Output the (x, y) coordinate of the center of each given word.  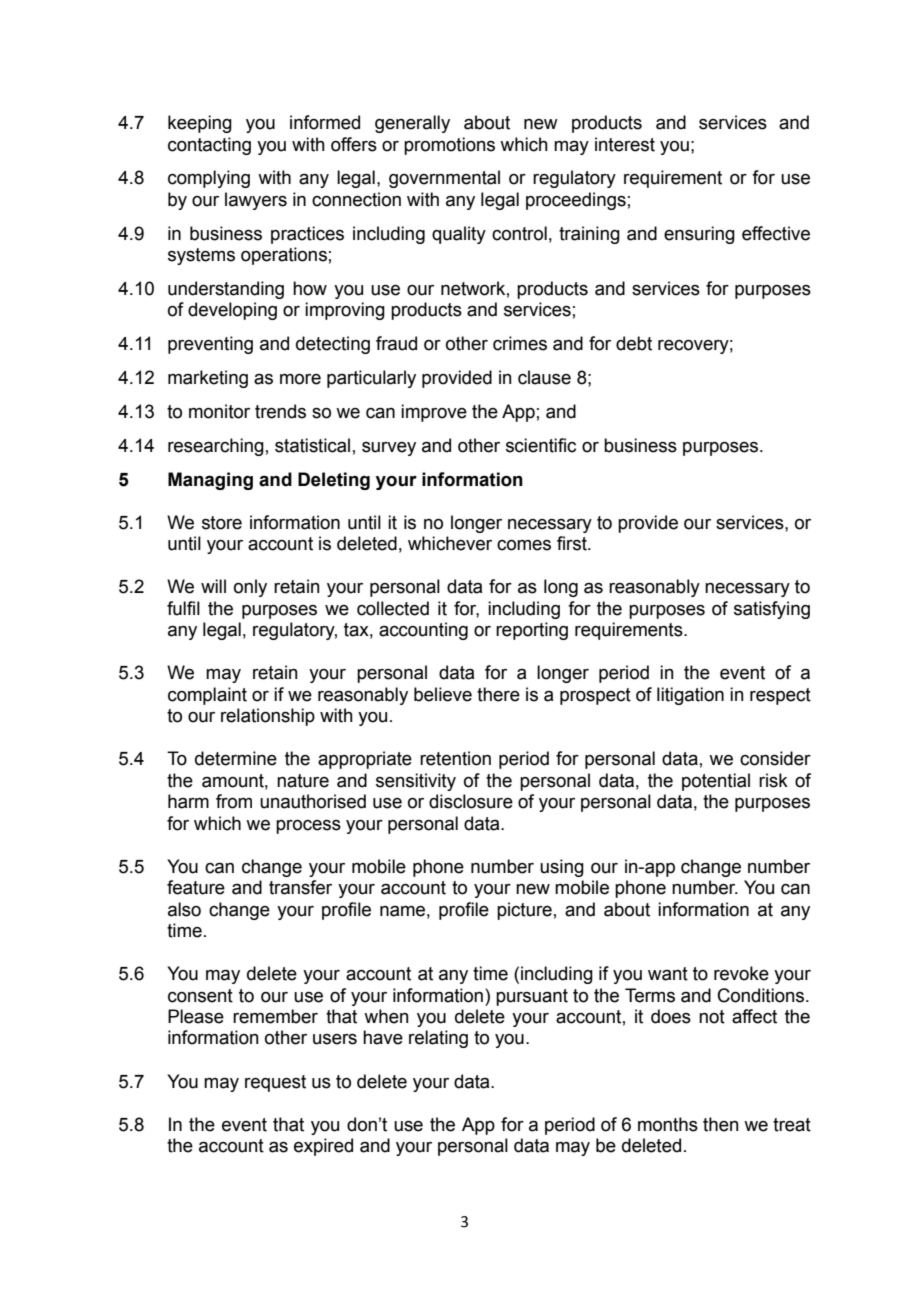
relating (438, 1039)
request (275, 1083)
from (234, 801)
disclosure (471, 801)
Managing (210, 481)
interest (625, 144)
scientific (541, 445)
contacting (209, 146)
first (573, 543)
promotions (449, 146)
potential (716, 782)
